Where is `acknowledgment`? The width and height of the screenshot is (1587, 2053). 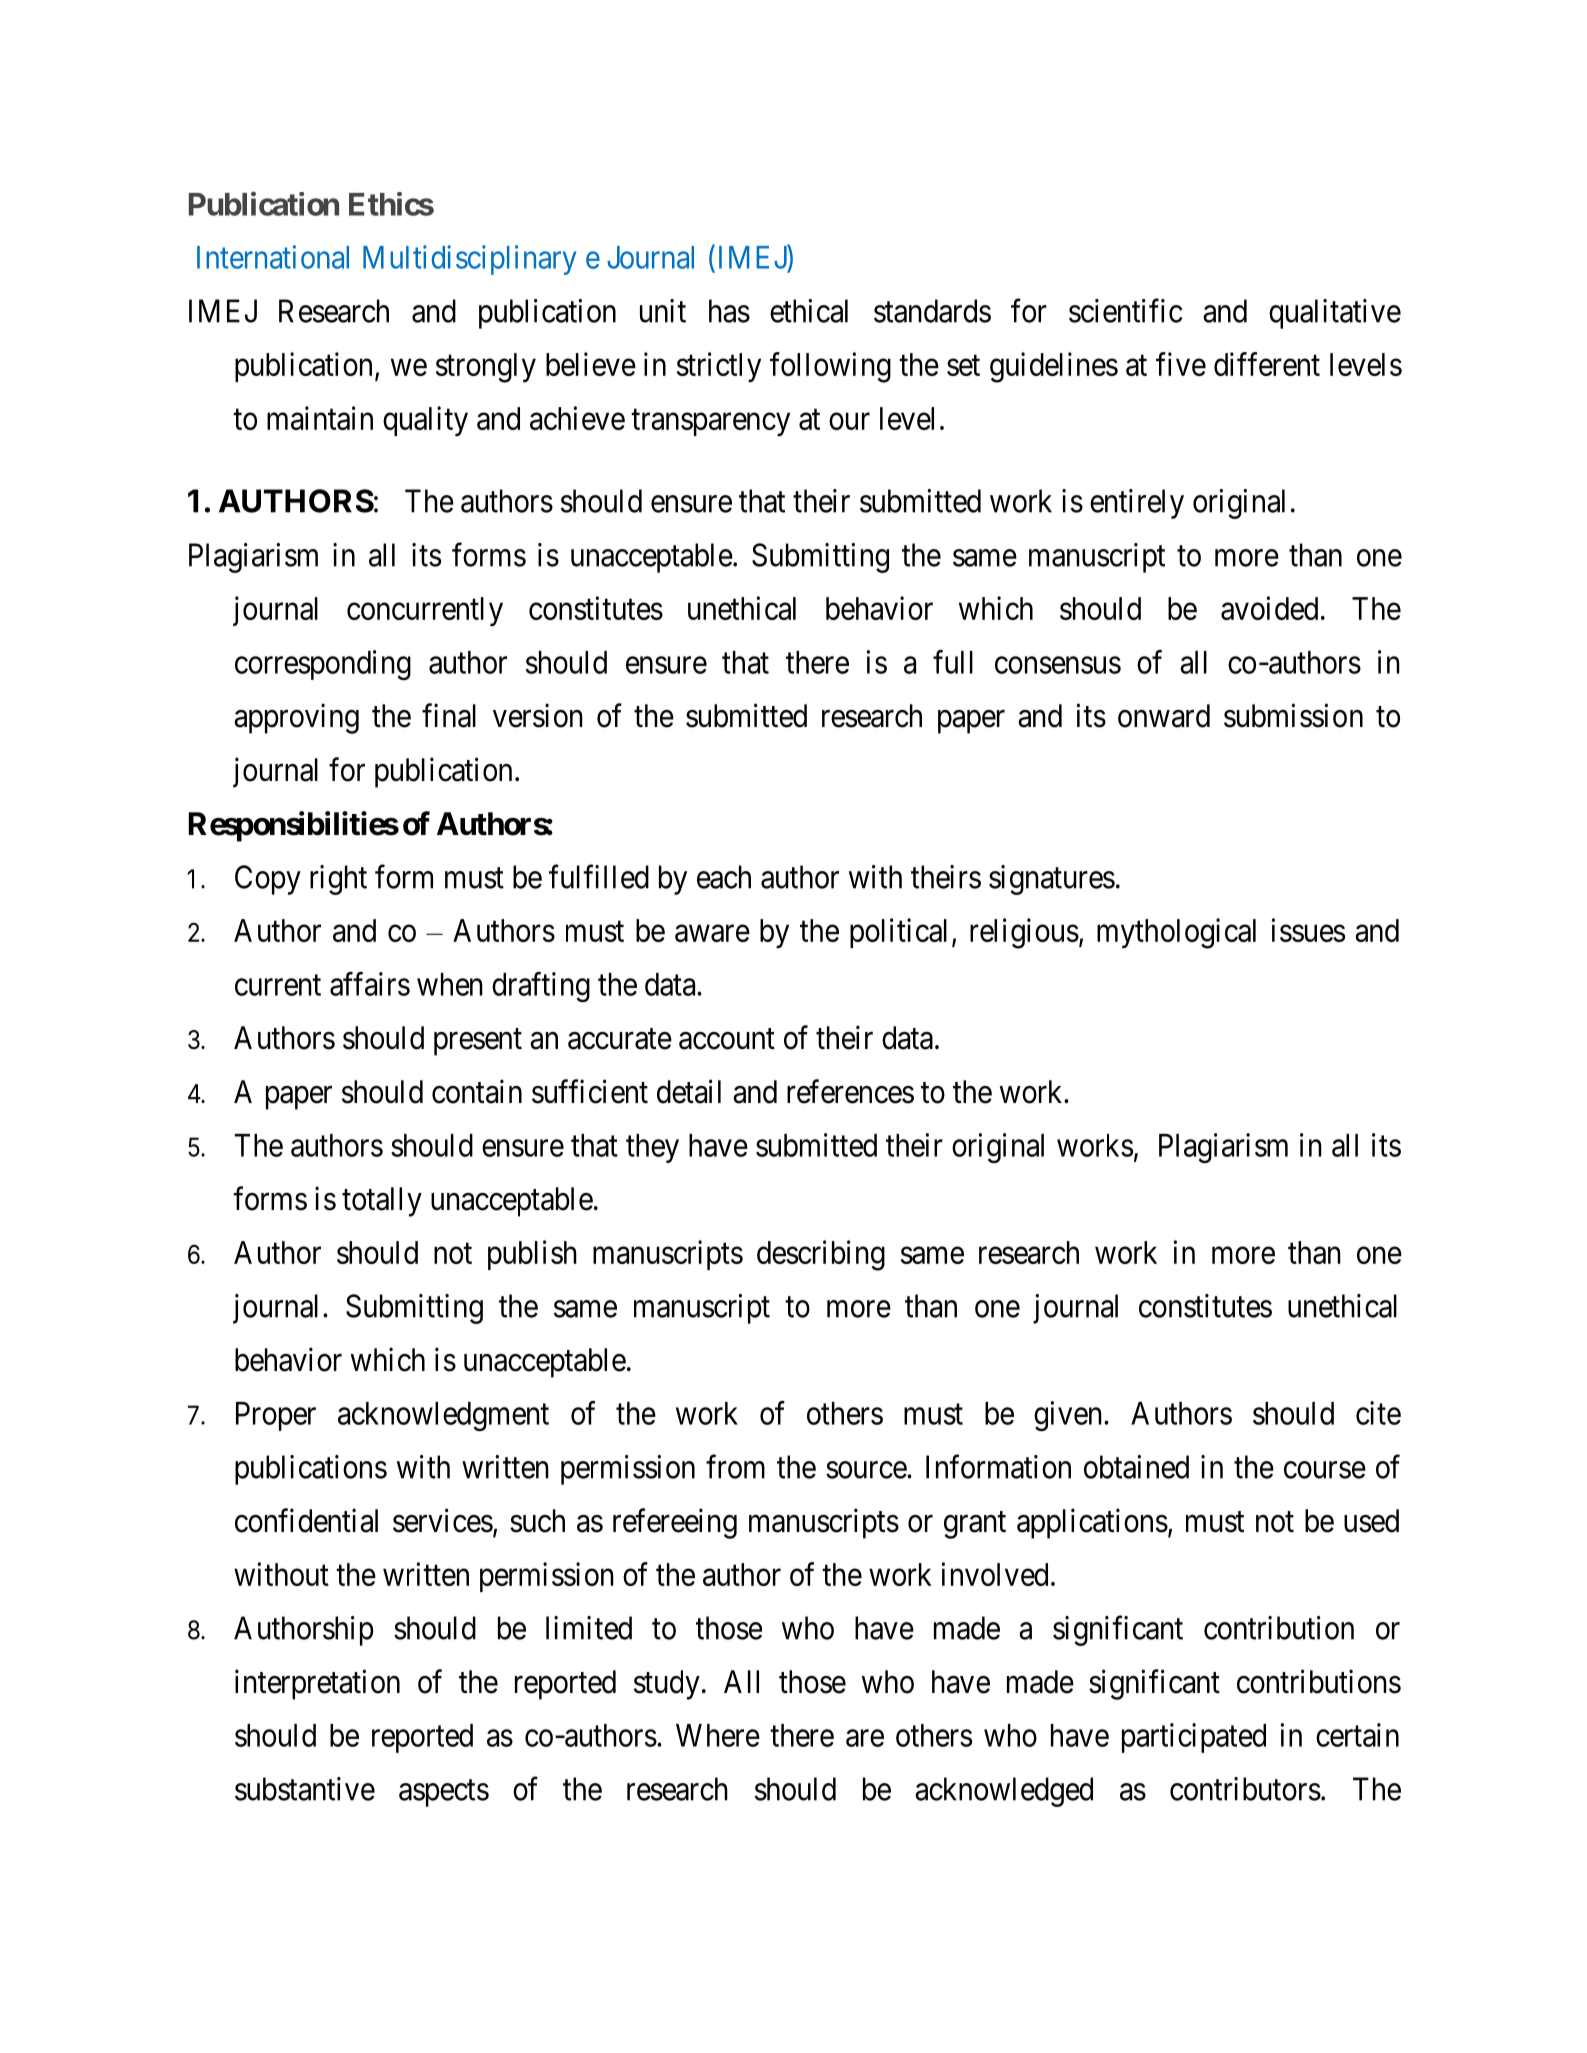
acknowledgment is located at coordinates (443, 1416).
